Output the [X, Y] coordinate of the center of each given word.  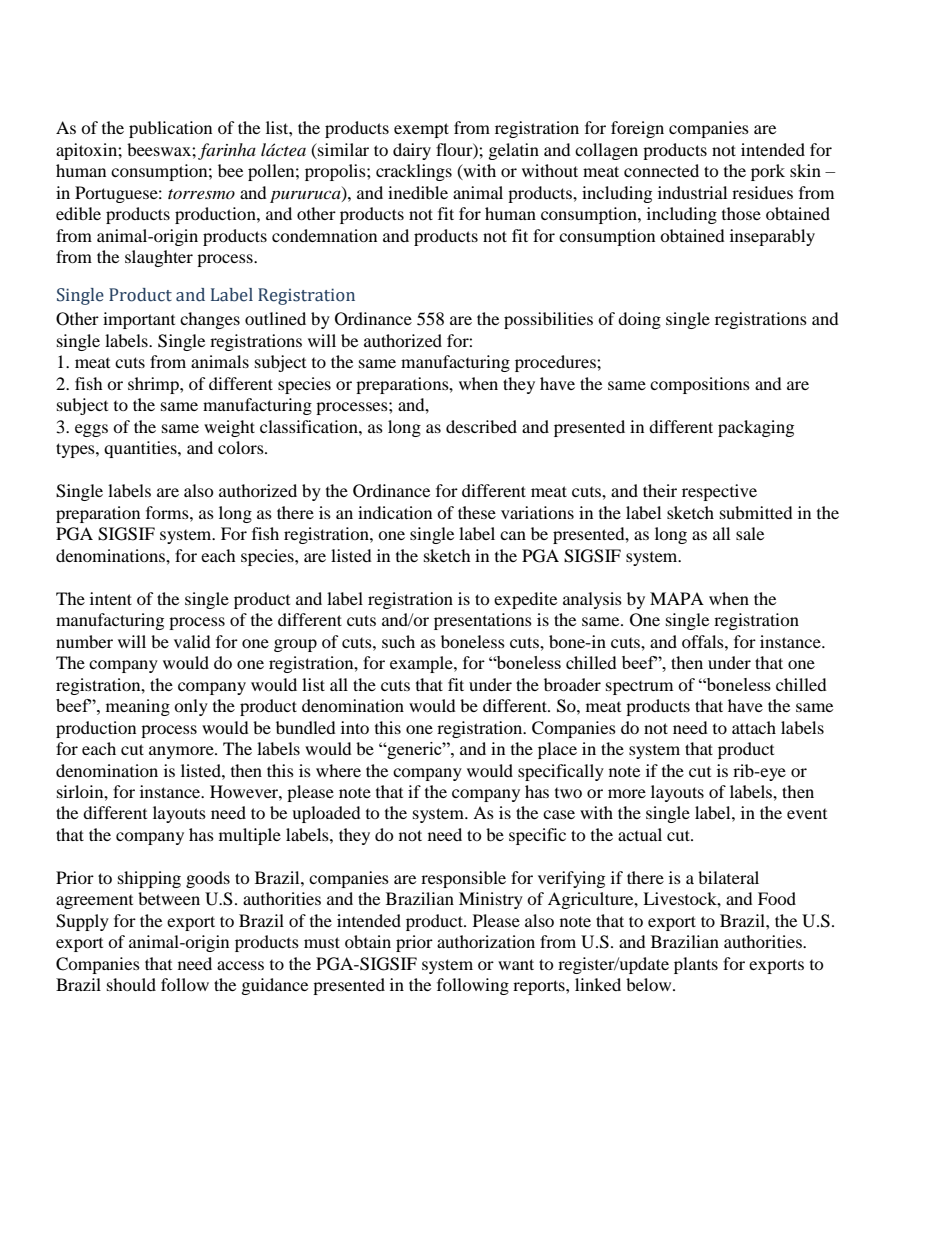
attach [754, 727]
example [422, 664]
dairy [412, 151]
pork [768, 172]
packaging [756, 428]
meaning [138, 707]
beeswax [160, 149]
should [131, 984]
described [481, 426]
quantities [141, 449]
